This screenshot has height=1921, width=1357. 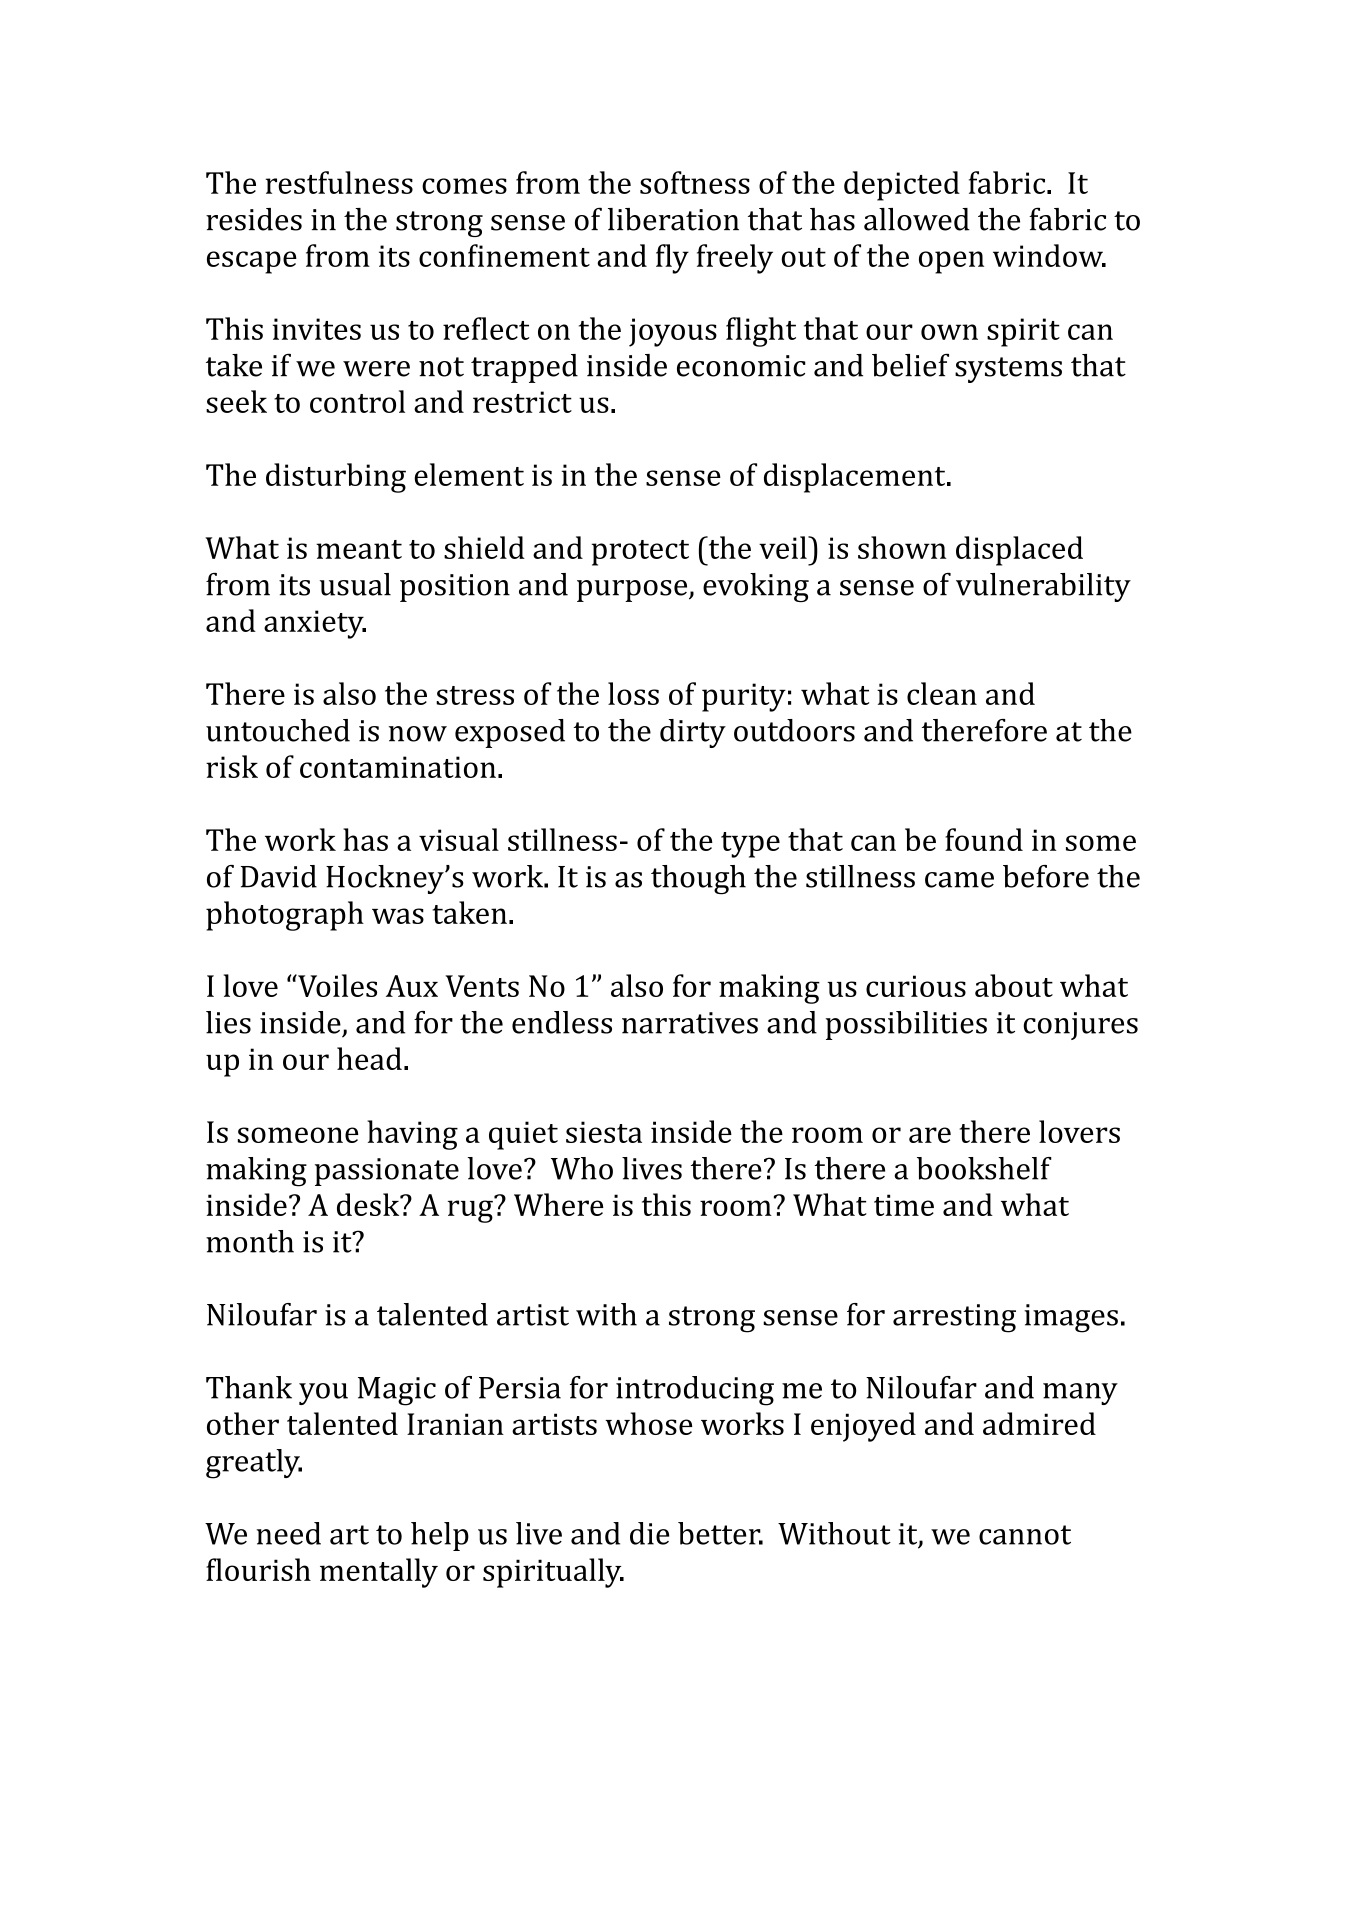 I want to click on displaced, so click(x=1019, y=551).
